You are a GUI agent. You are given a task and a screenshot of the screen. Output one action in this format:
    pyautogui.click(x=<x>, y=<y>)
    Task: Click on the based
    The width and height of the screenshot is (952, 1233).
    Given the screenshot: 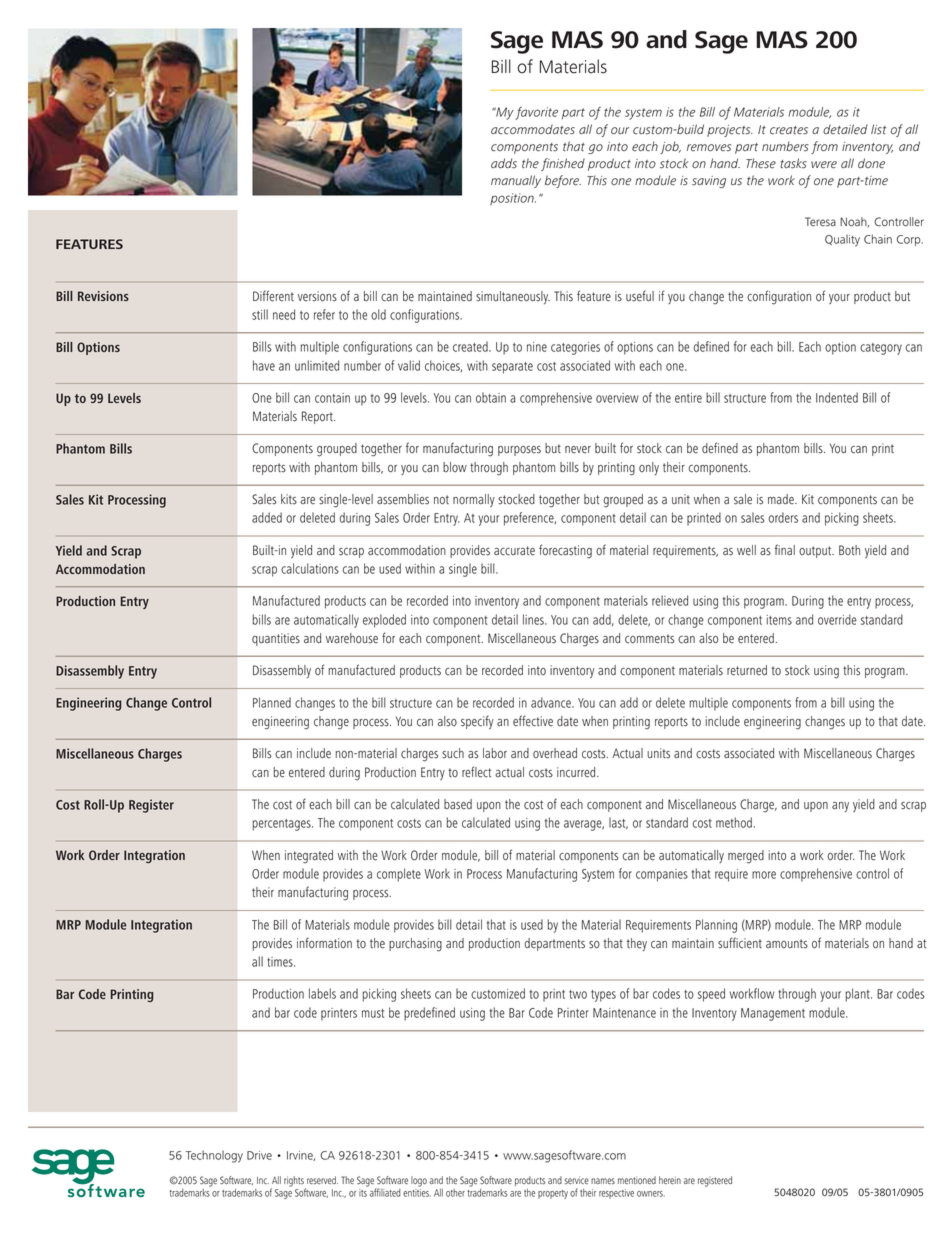 What is the action you would take?
    pyautogui.click(x=458, y=804)
